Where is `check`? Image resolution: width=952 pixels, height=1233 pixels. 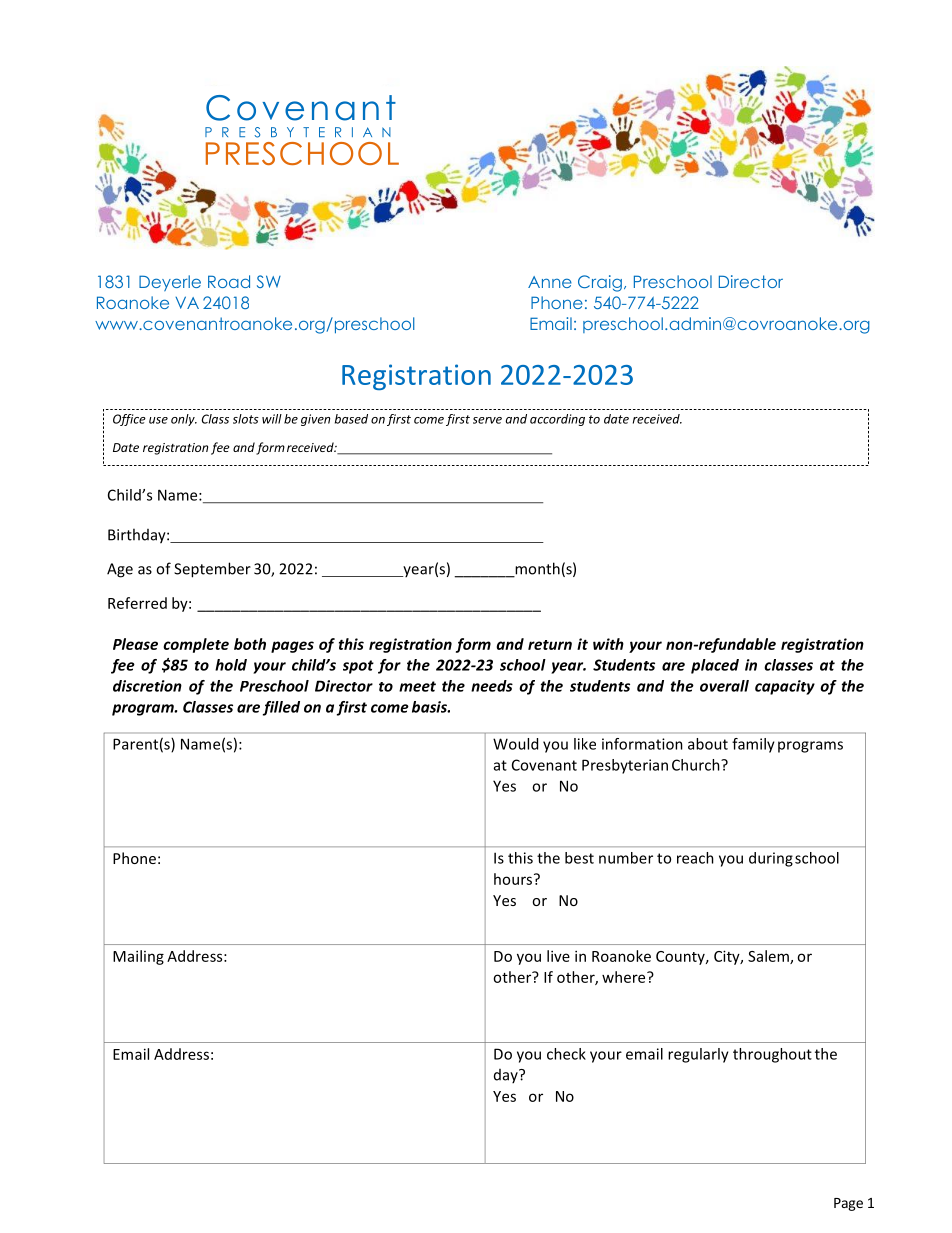 check is located at coordinates (566, 1054).
